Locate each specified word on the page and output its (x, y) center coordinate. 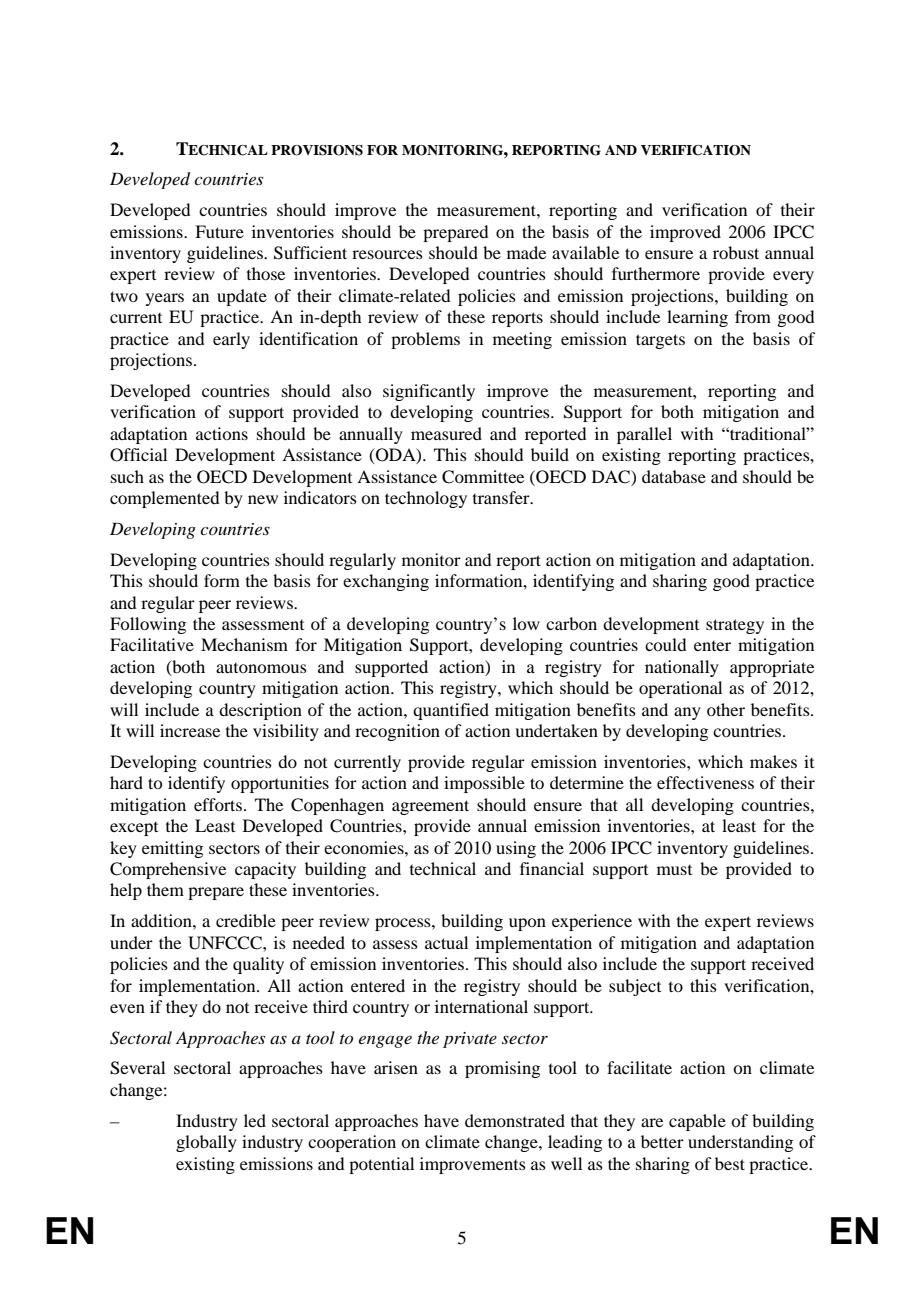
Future (219, 231)
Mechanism (244, 644)
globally (206, 1143)
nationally (682, 668)
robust (736, 252)
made (526, 252)
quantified (451, 711)
